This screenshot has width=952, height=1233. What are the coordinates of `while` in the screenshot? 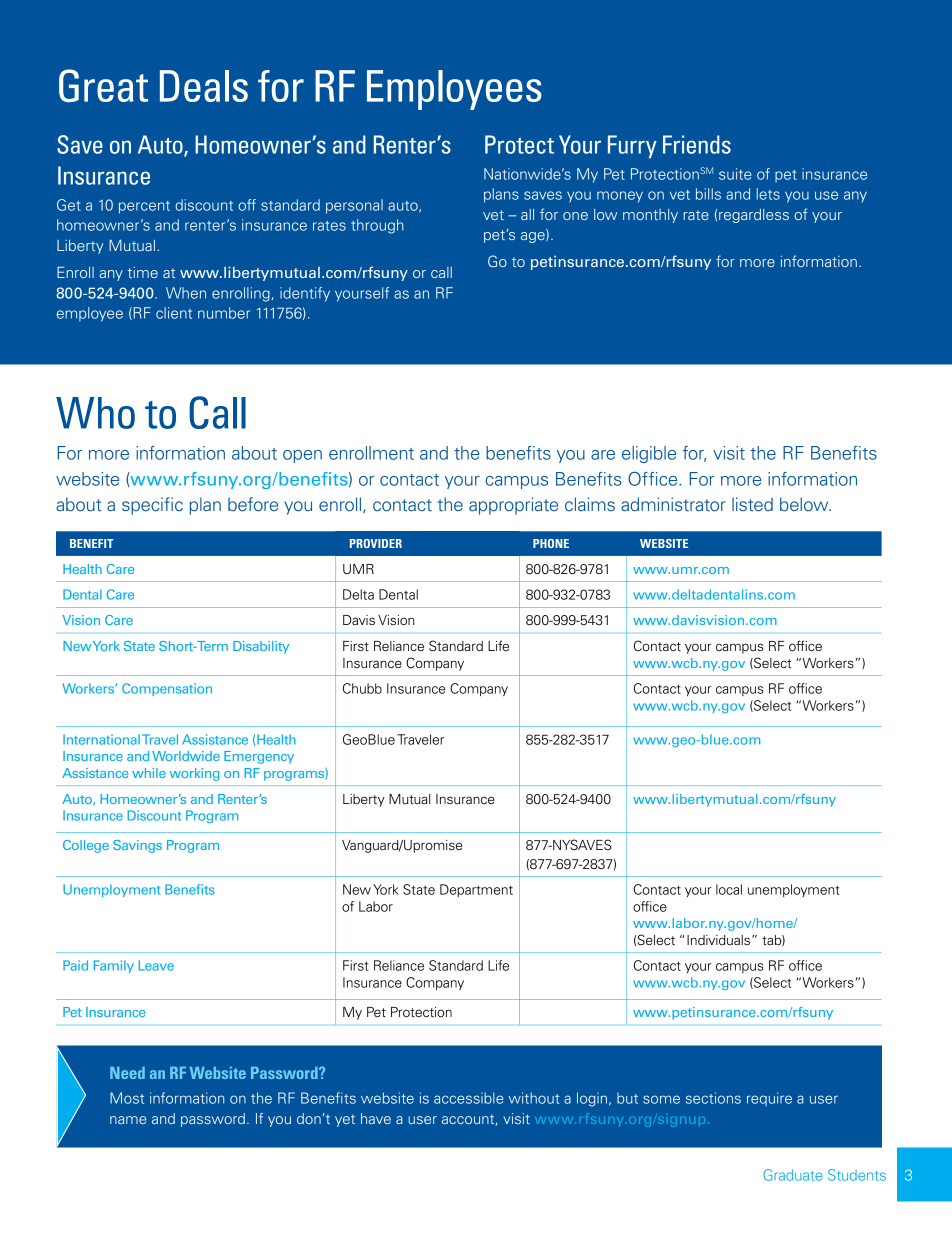 It's located at (149, 773).
